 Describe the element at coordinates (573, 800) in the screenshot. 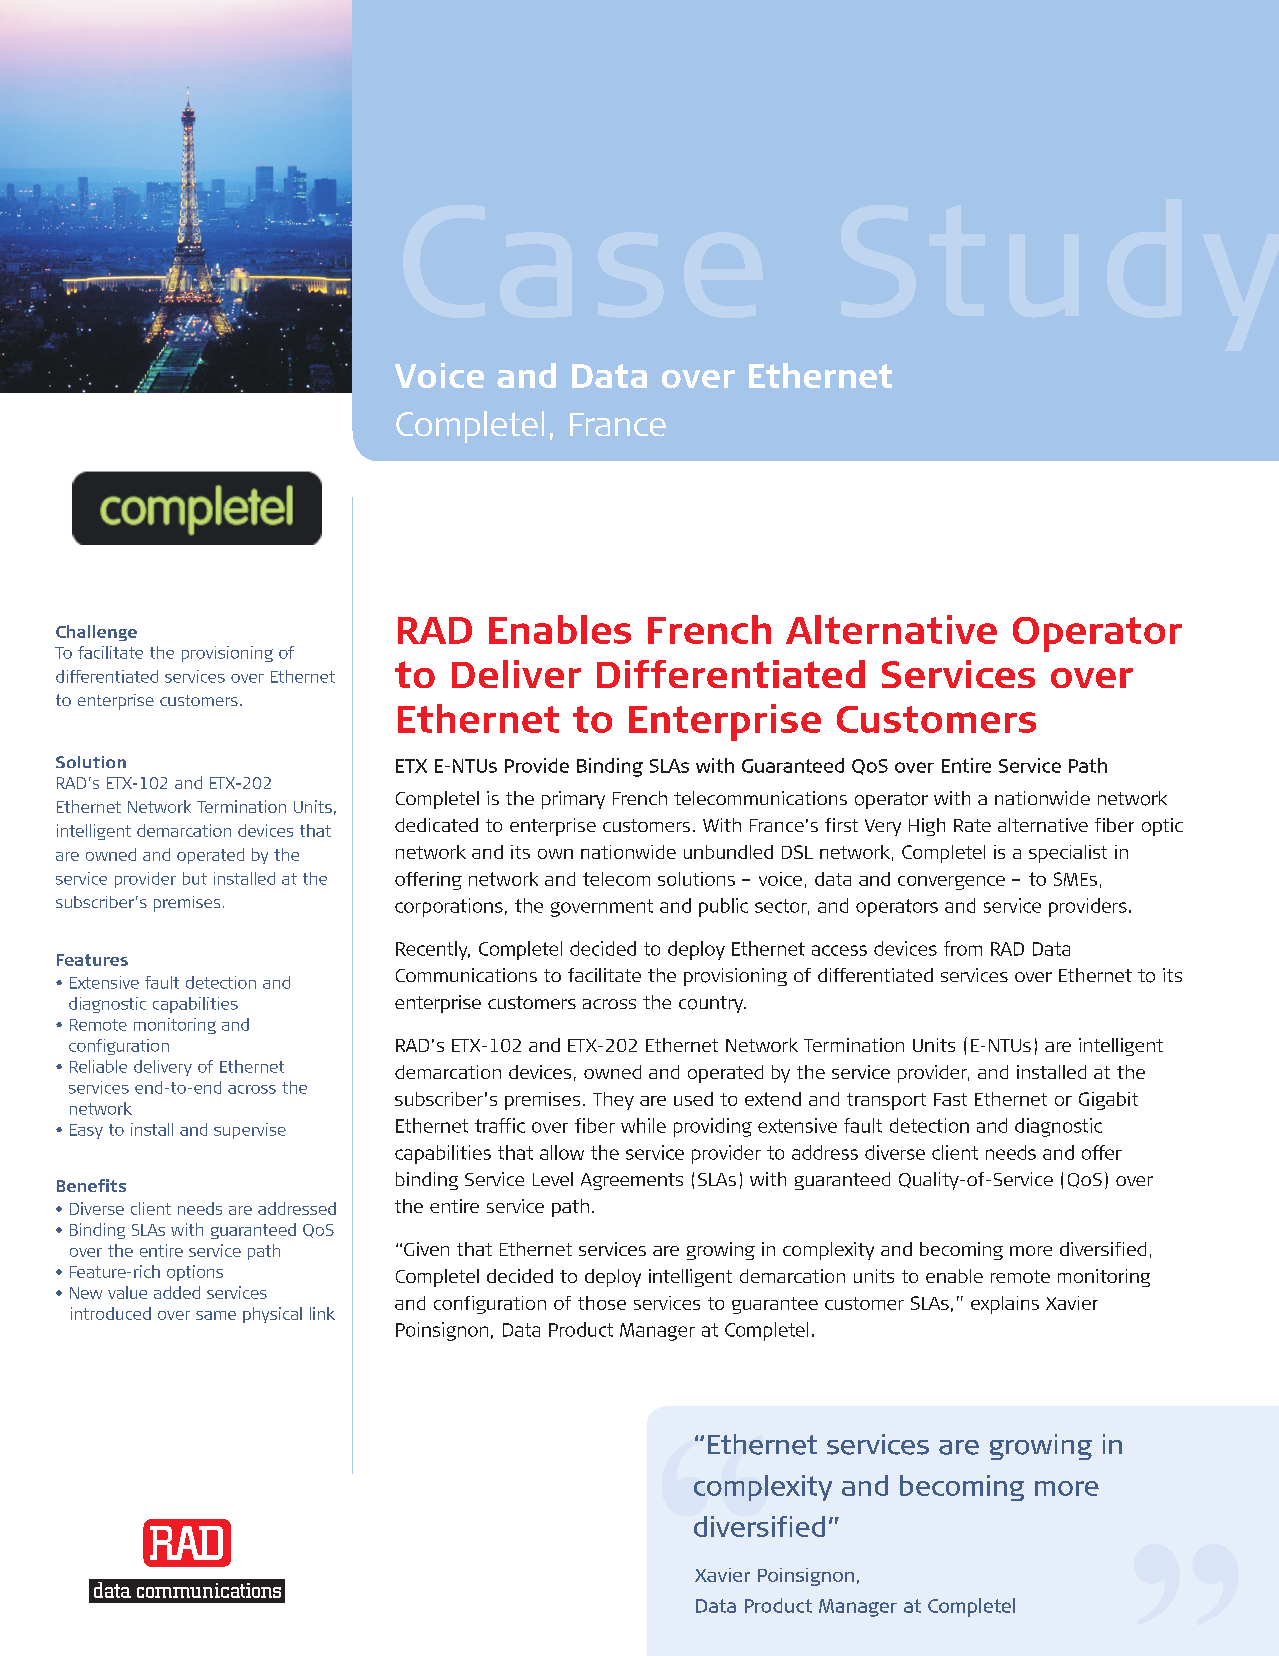

I see `primary` at that location.
